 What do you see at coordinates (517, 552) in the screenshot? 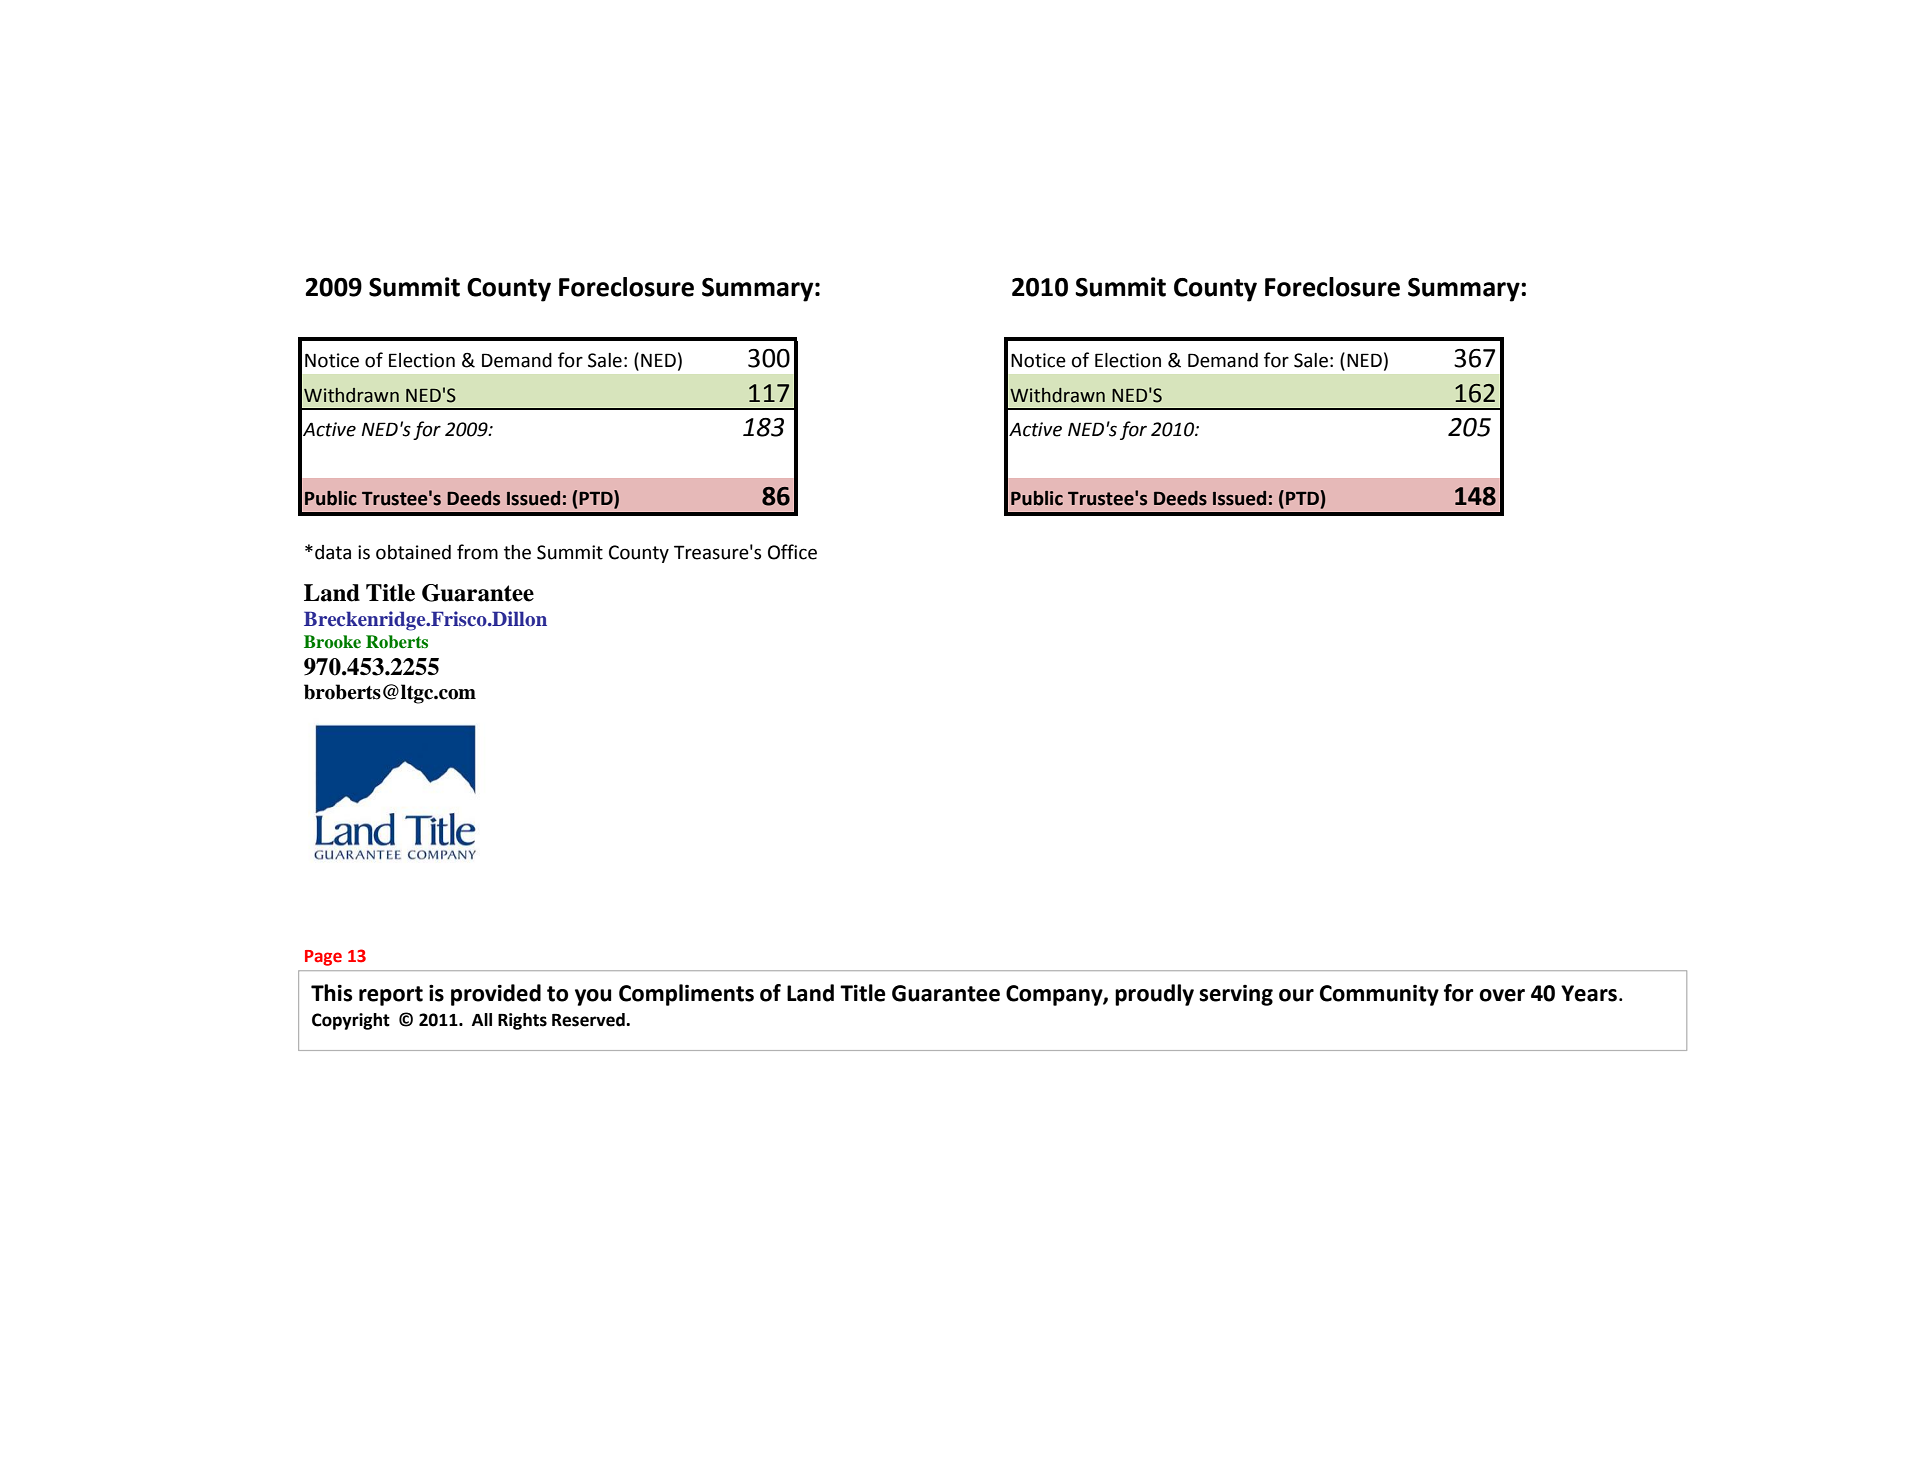
I see `the` at bounding box center [517, 552].
